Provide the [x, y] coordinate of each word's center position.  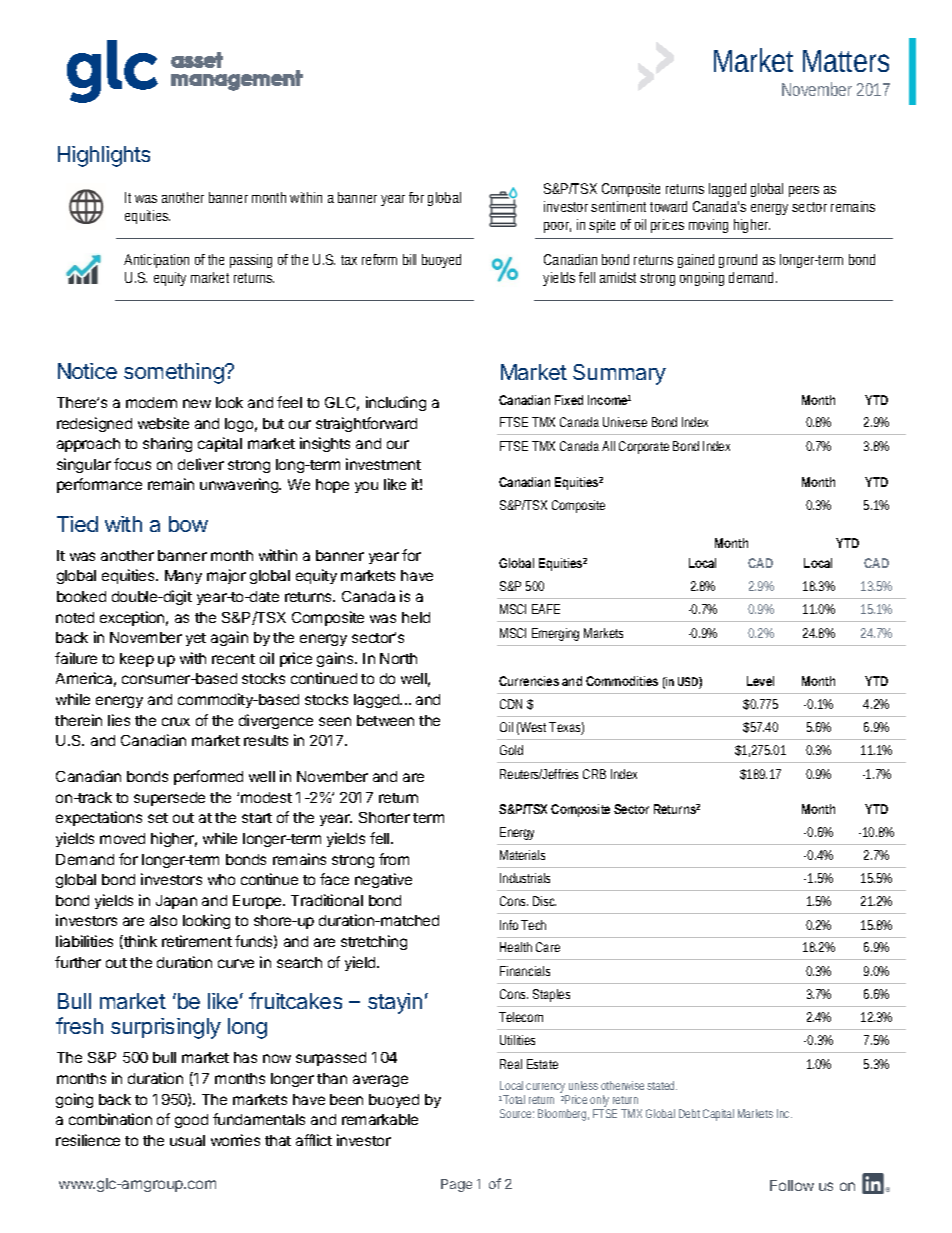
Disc [544, 901]
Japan [176, 902]
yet [196, 639]
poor [557, 227]
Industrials [525, 878]
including [396, 403]
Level [760, 681]
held [416, 617]
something [175, 373]
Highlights [104, 156]
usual [187, 1140]
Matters [846, 61]
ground [738, 261]
